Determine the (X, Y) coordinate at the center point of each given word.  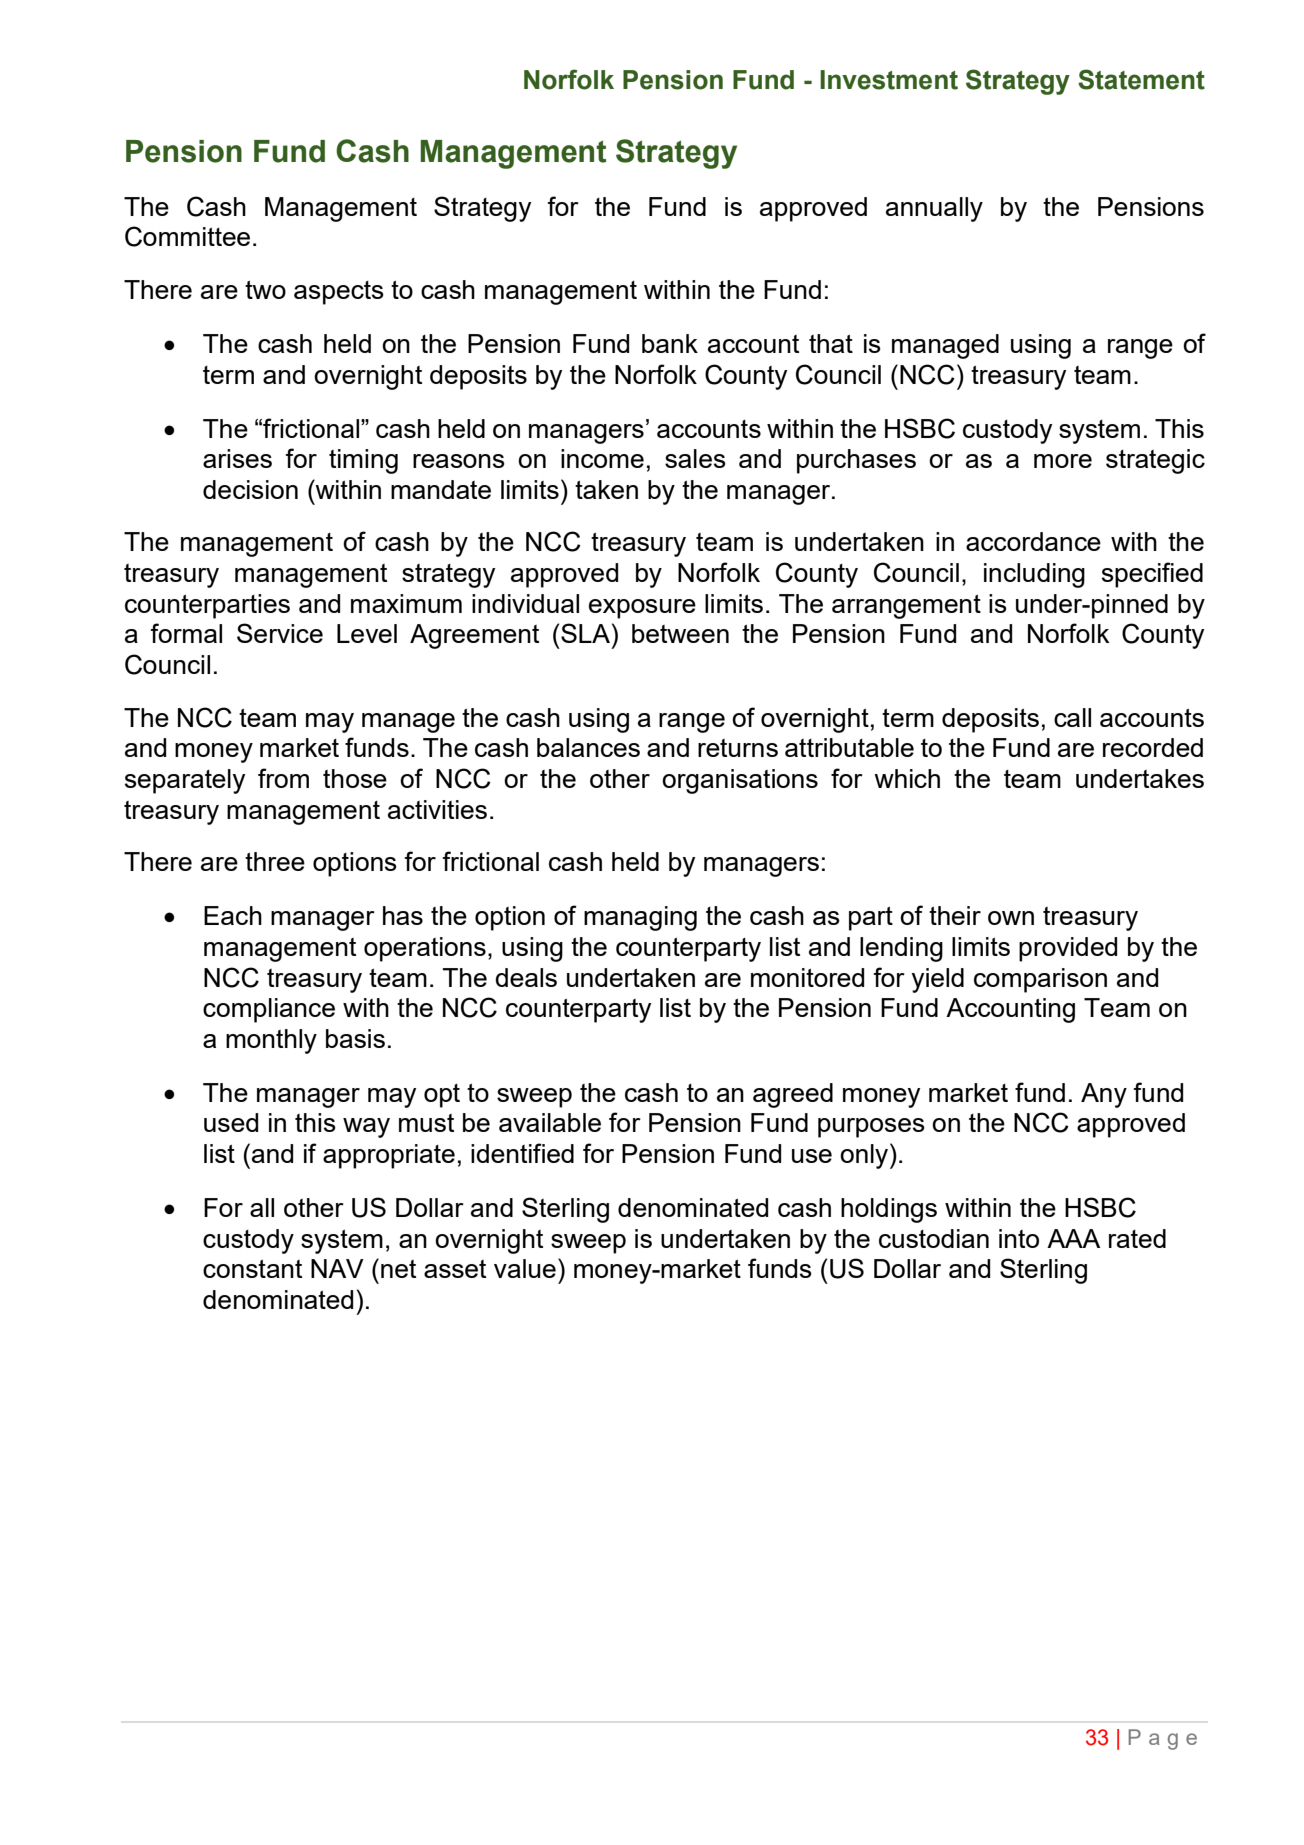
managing (640, 918)
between (680, 633)
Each (233, 915)
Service (280, 633)
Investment (889, 80)
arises (237, 458)
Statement (1141, 79)
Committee (187, 236)
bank (670, 343)
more (1063, 461)
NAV (337, 1268)
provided (1068, 949)
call (1072, 717)
